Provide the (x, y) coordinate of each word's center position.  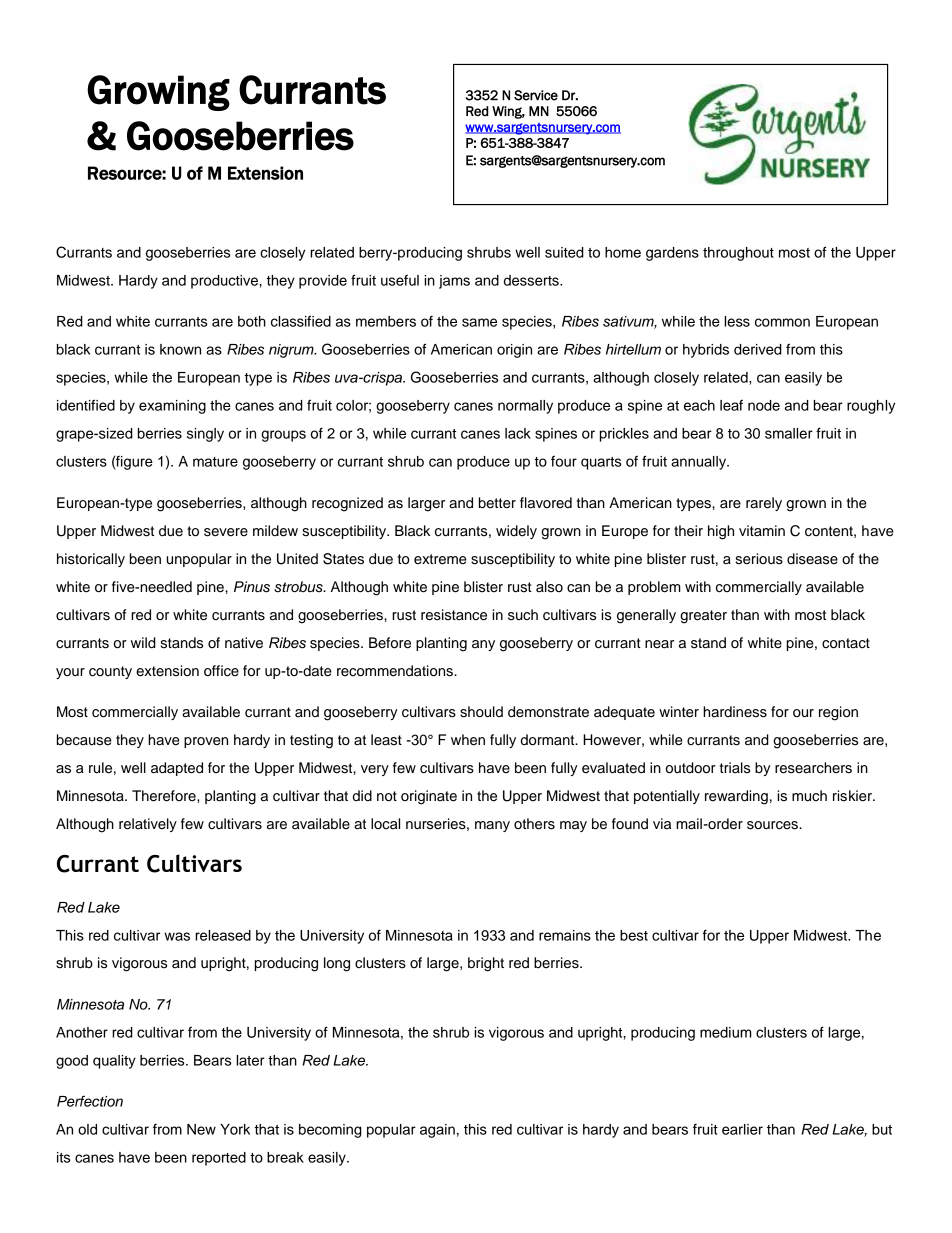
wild (143, 643)
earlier (742, 1129)
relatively (148, 825)
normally (525, 407)
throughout (738, 254)
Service (536, 95)
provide (323, 282)
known (180, 349)
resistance (454, 615)
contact (846, 643)
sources (773, 825)
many (492, 826)
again (437, 1131)
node (764, 405)
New (201, 1129)
